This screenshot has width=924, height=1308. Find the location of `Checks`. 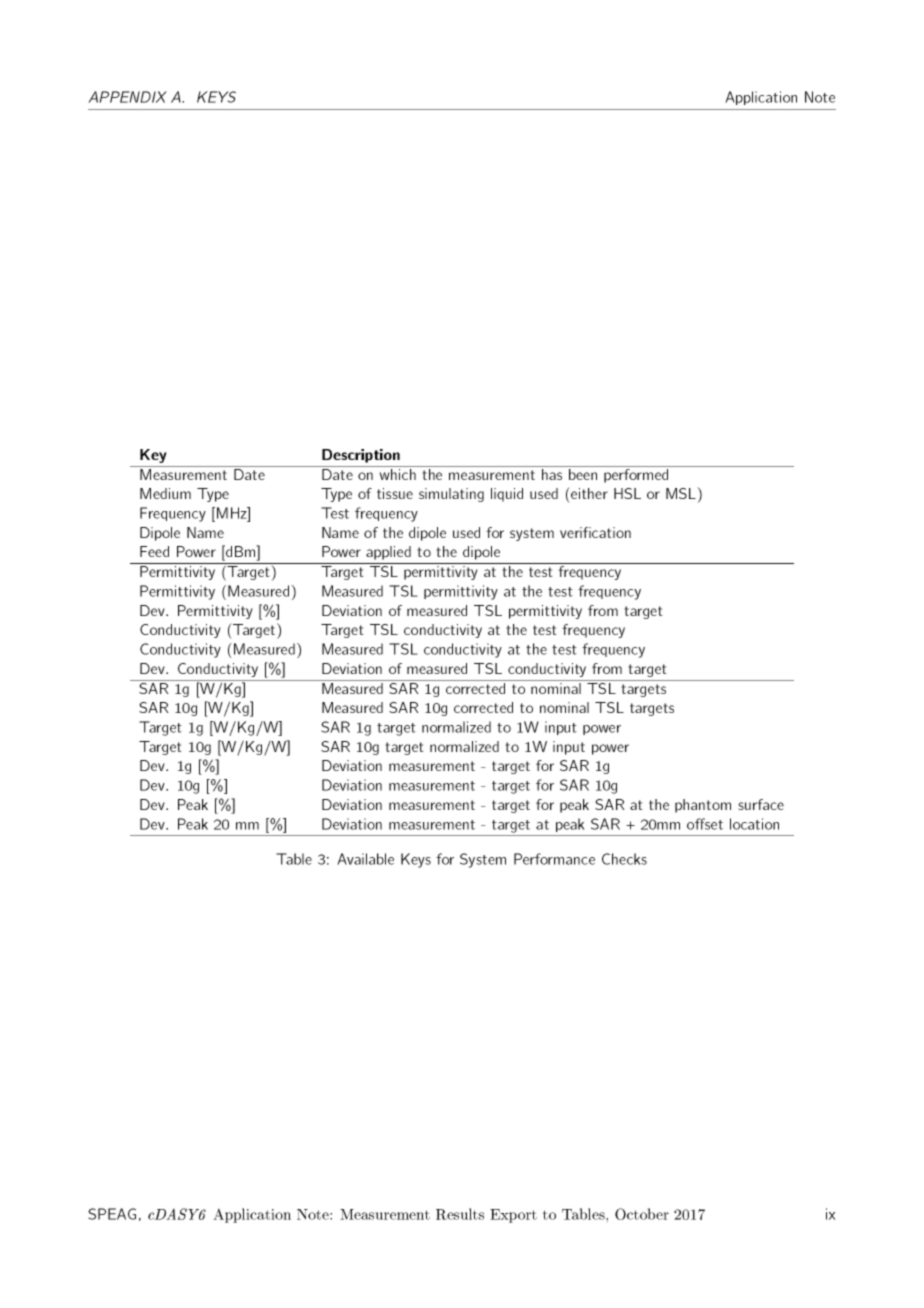

Checks is located at coordinates (624, 859).
